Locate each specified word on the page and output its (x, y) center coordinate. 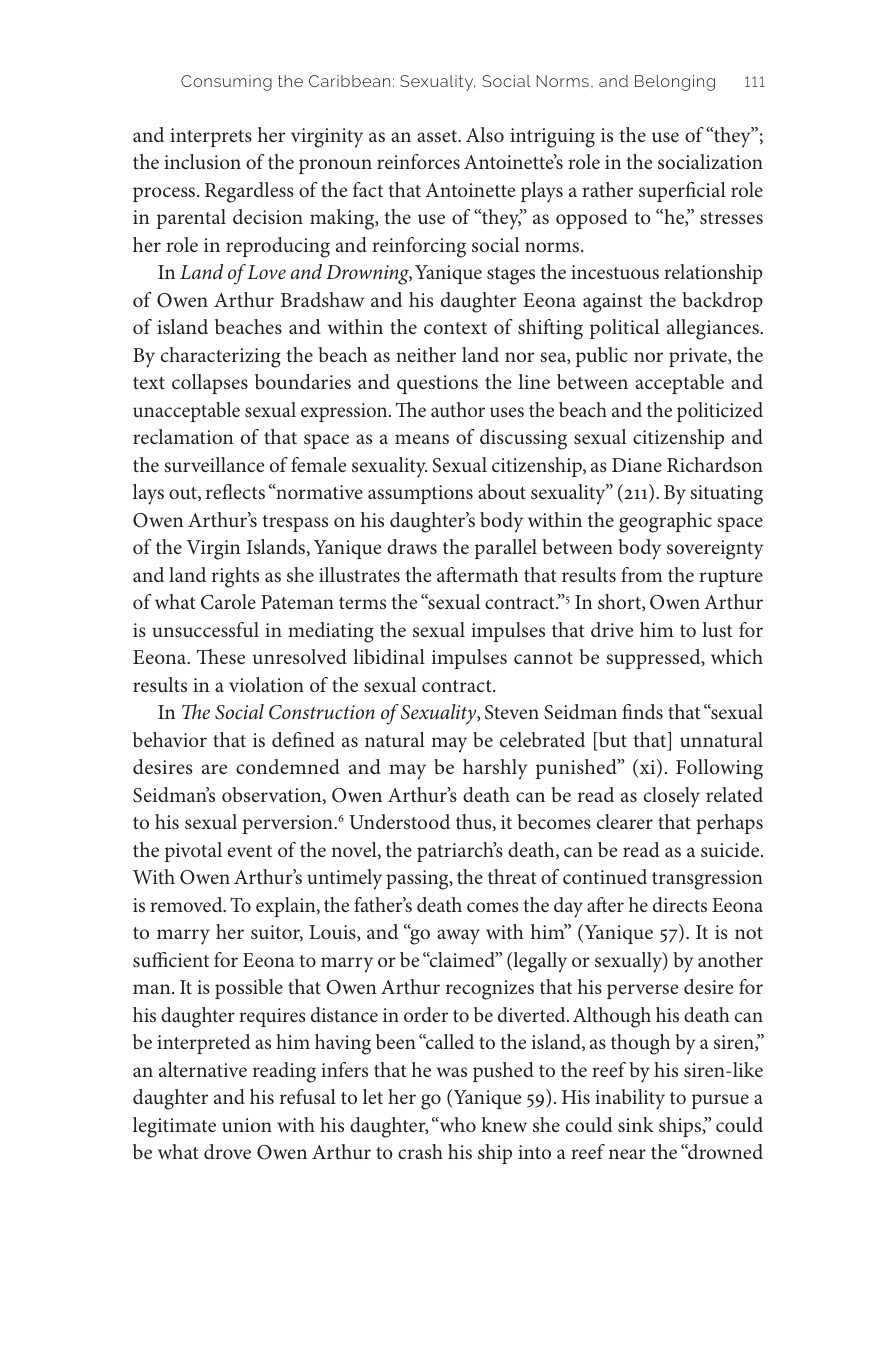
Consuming (226, 83)
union (247, 1125)
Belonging (675, 83)
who (456, 1124)
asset (438, 136)
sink (636, 1124)
